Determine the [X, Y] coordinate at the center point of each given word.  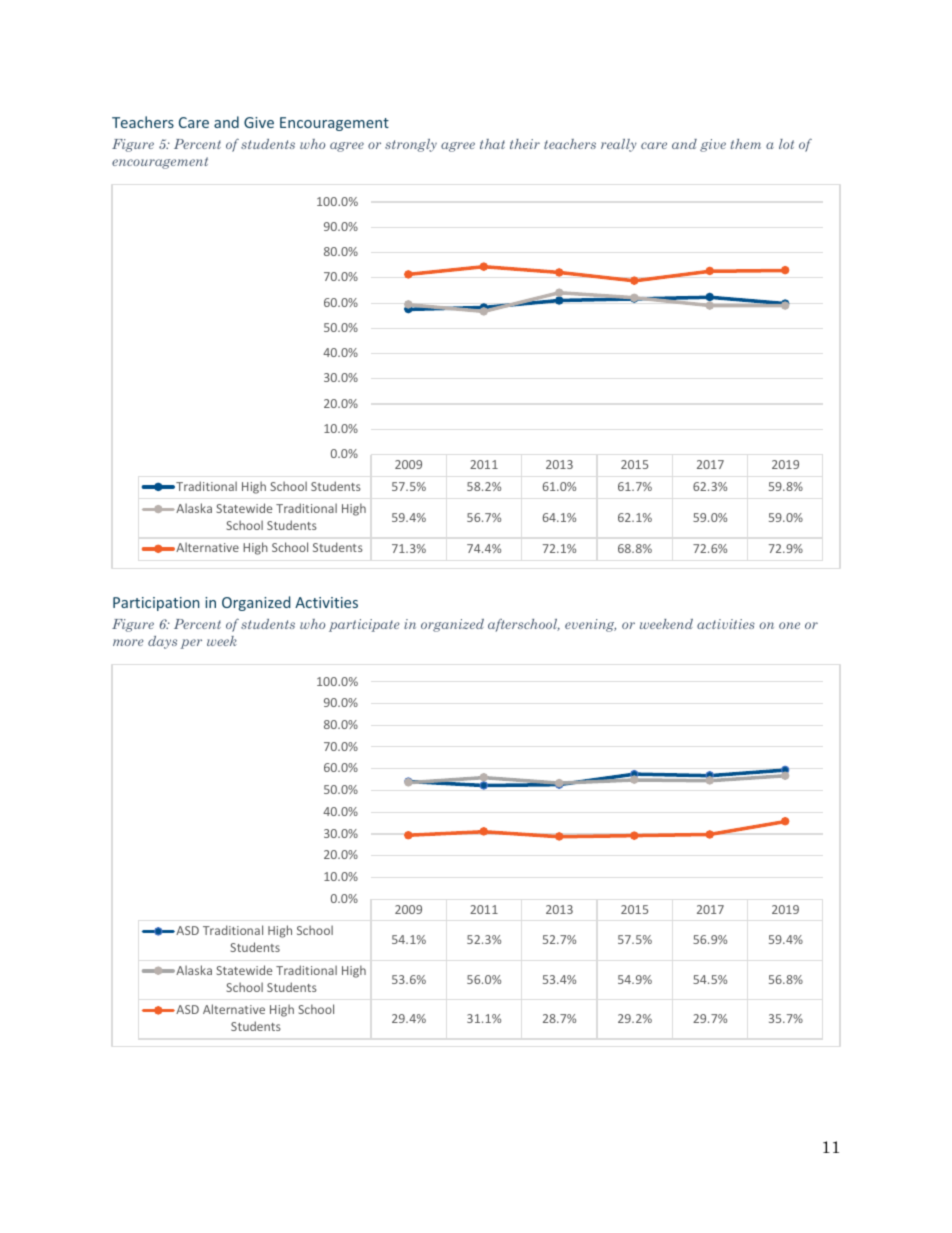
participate [364, 625]
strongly [411, 145]
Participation [156, 604]
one [789, 625]
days [162, 642]
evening [590, 625]
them [745, 144]
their [525, 144]
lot [786, 144]
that [492, 144]
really [619, 145]
